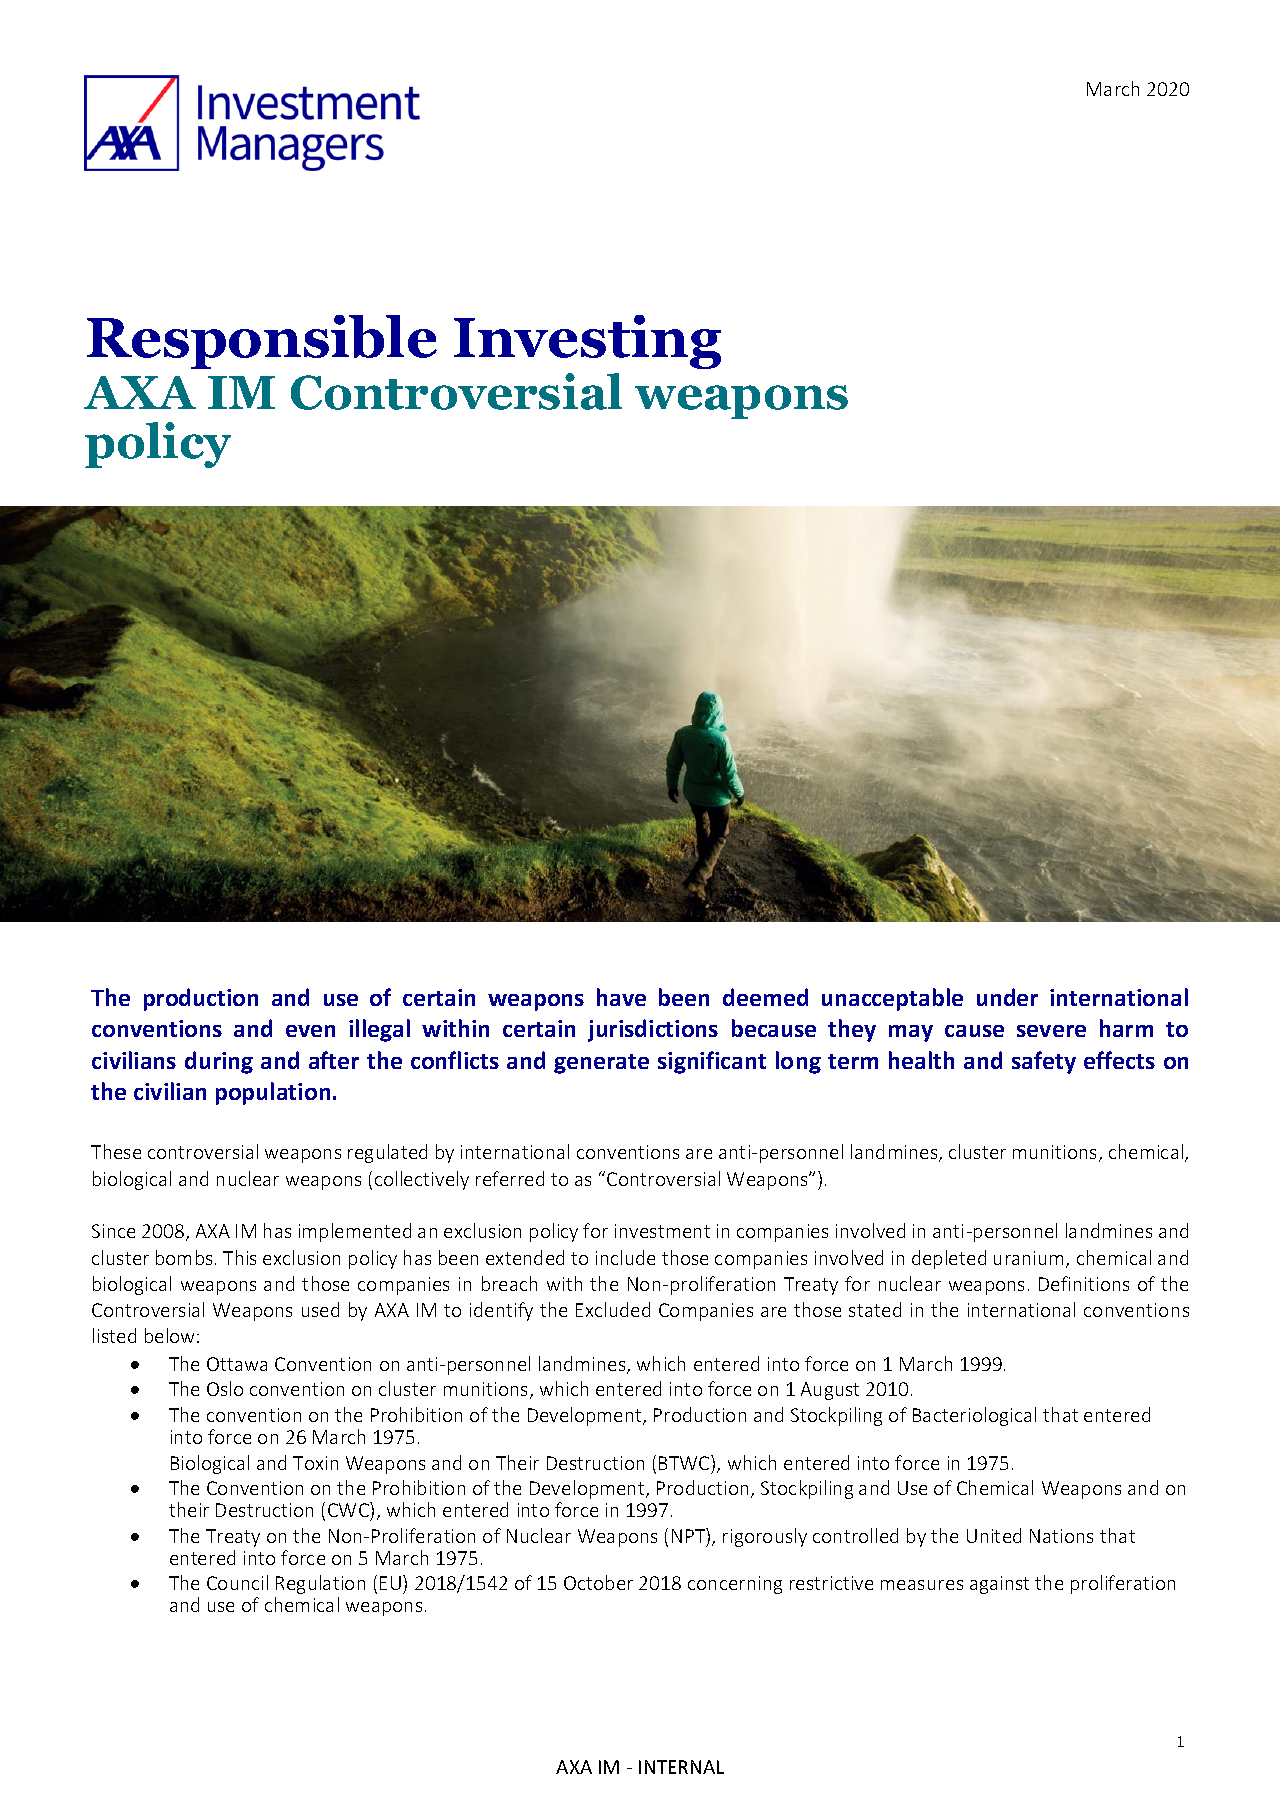  I want to click on Responsible, so click(262, 342).
